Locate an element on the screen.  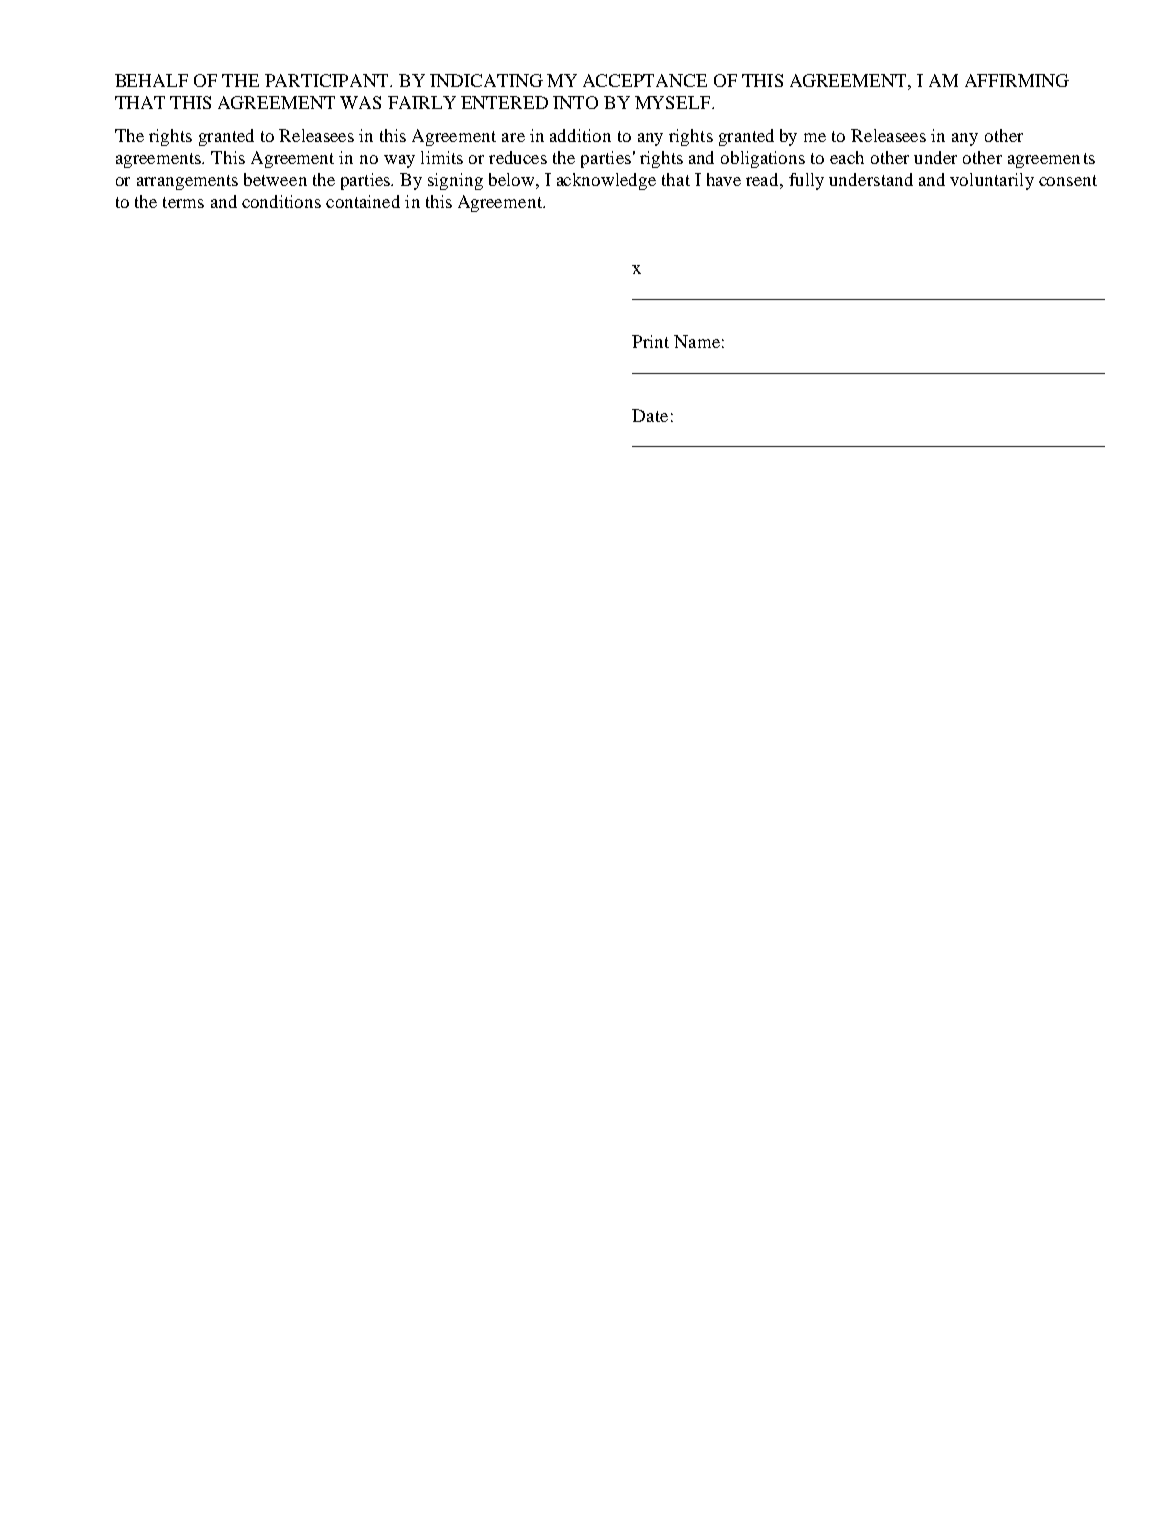
conditions is located at coordinates (281, 201).
